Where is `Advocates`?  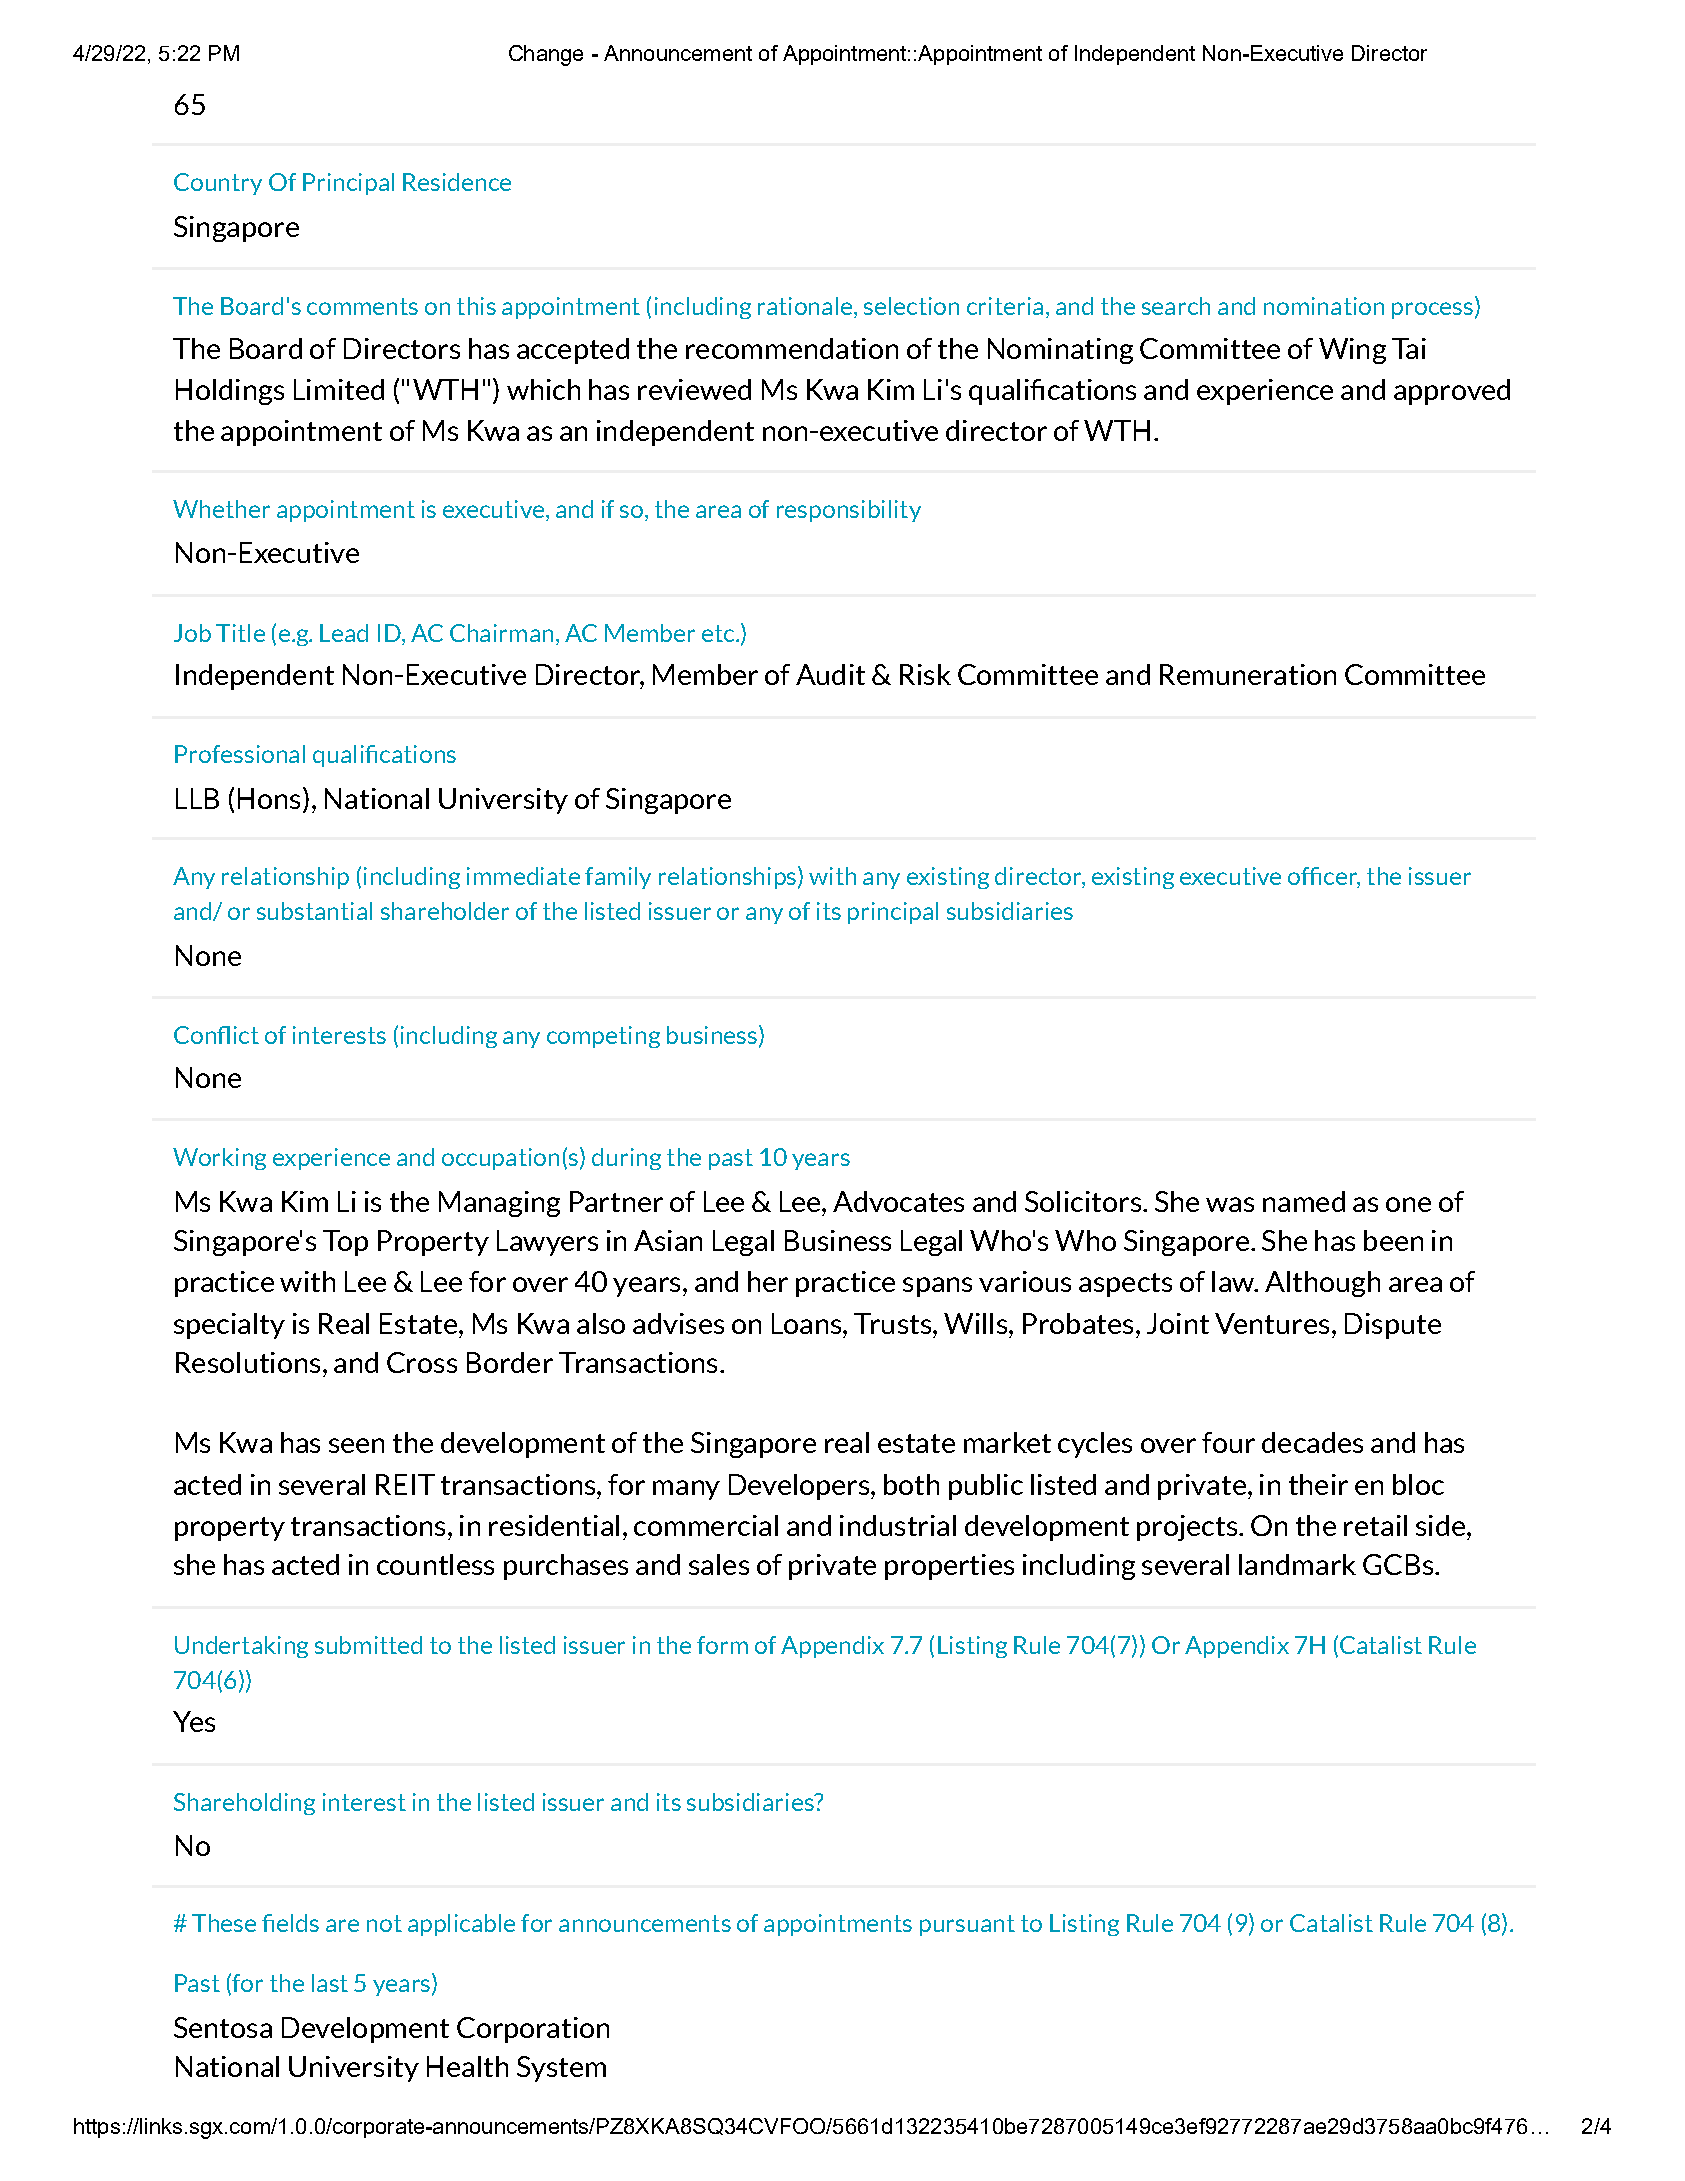 Advocates is located at coordinates (898, 1201).
